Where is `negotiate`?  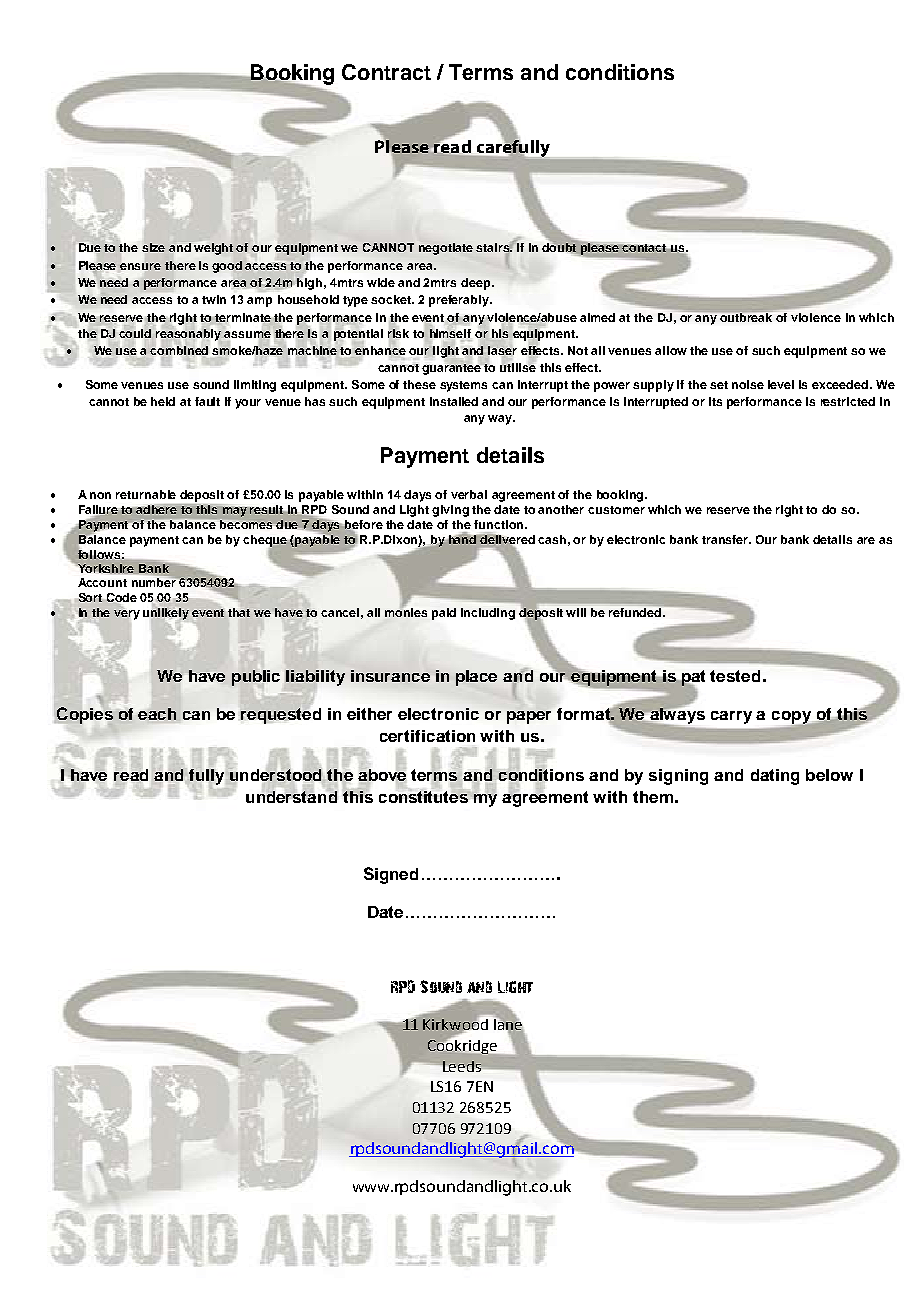 negotiate is located at coordinates (446, 249).
